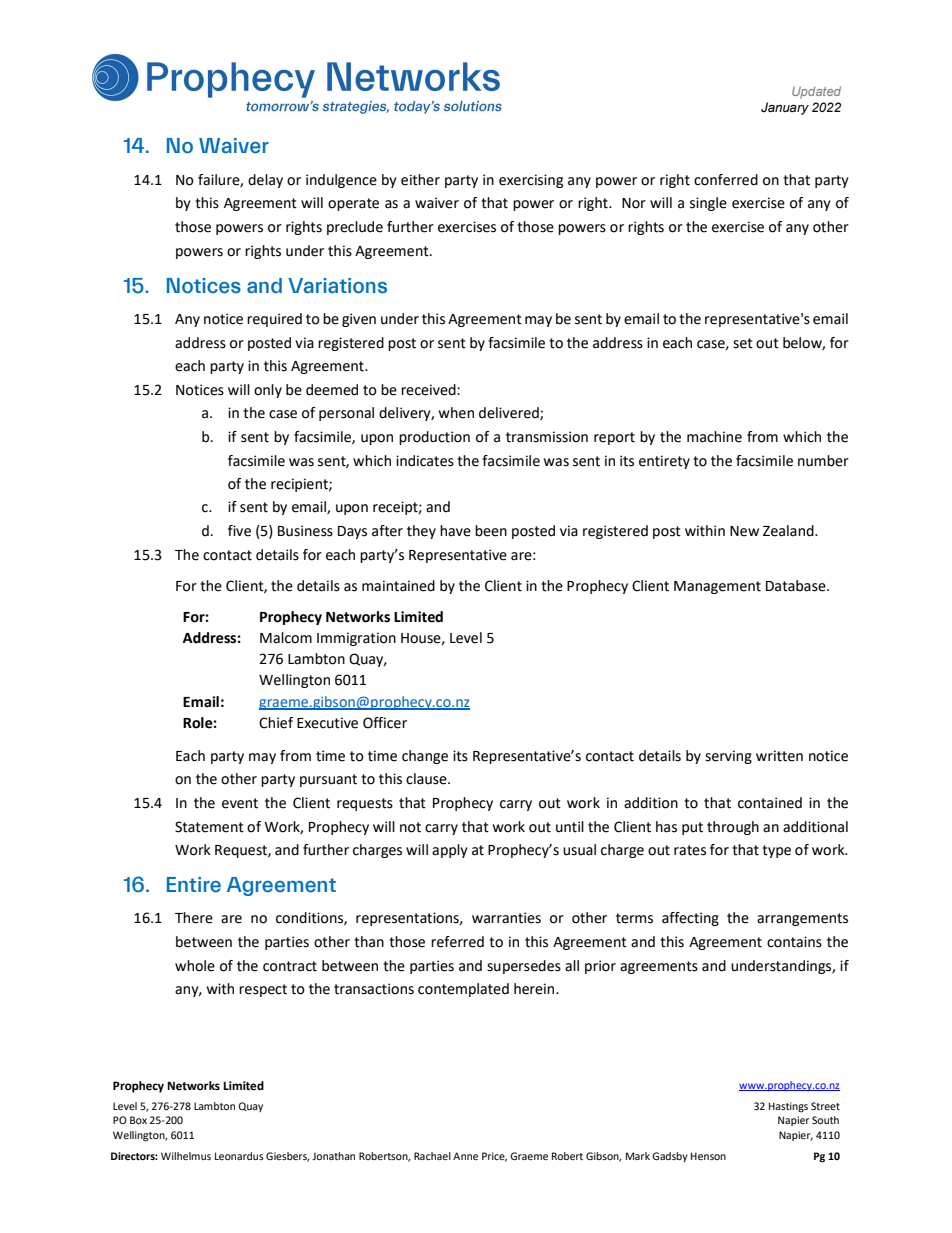  Describe the element at coordinates (465, 1156) in the page. I see `Anne` at that location.
